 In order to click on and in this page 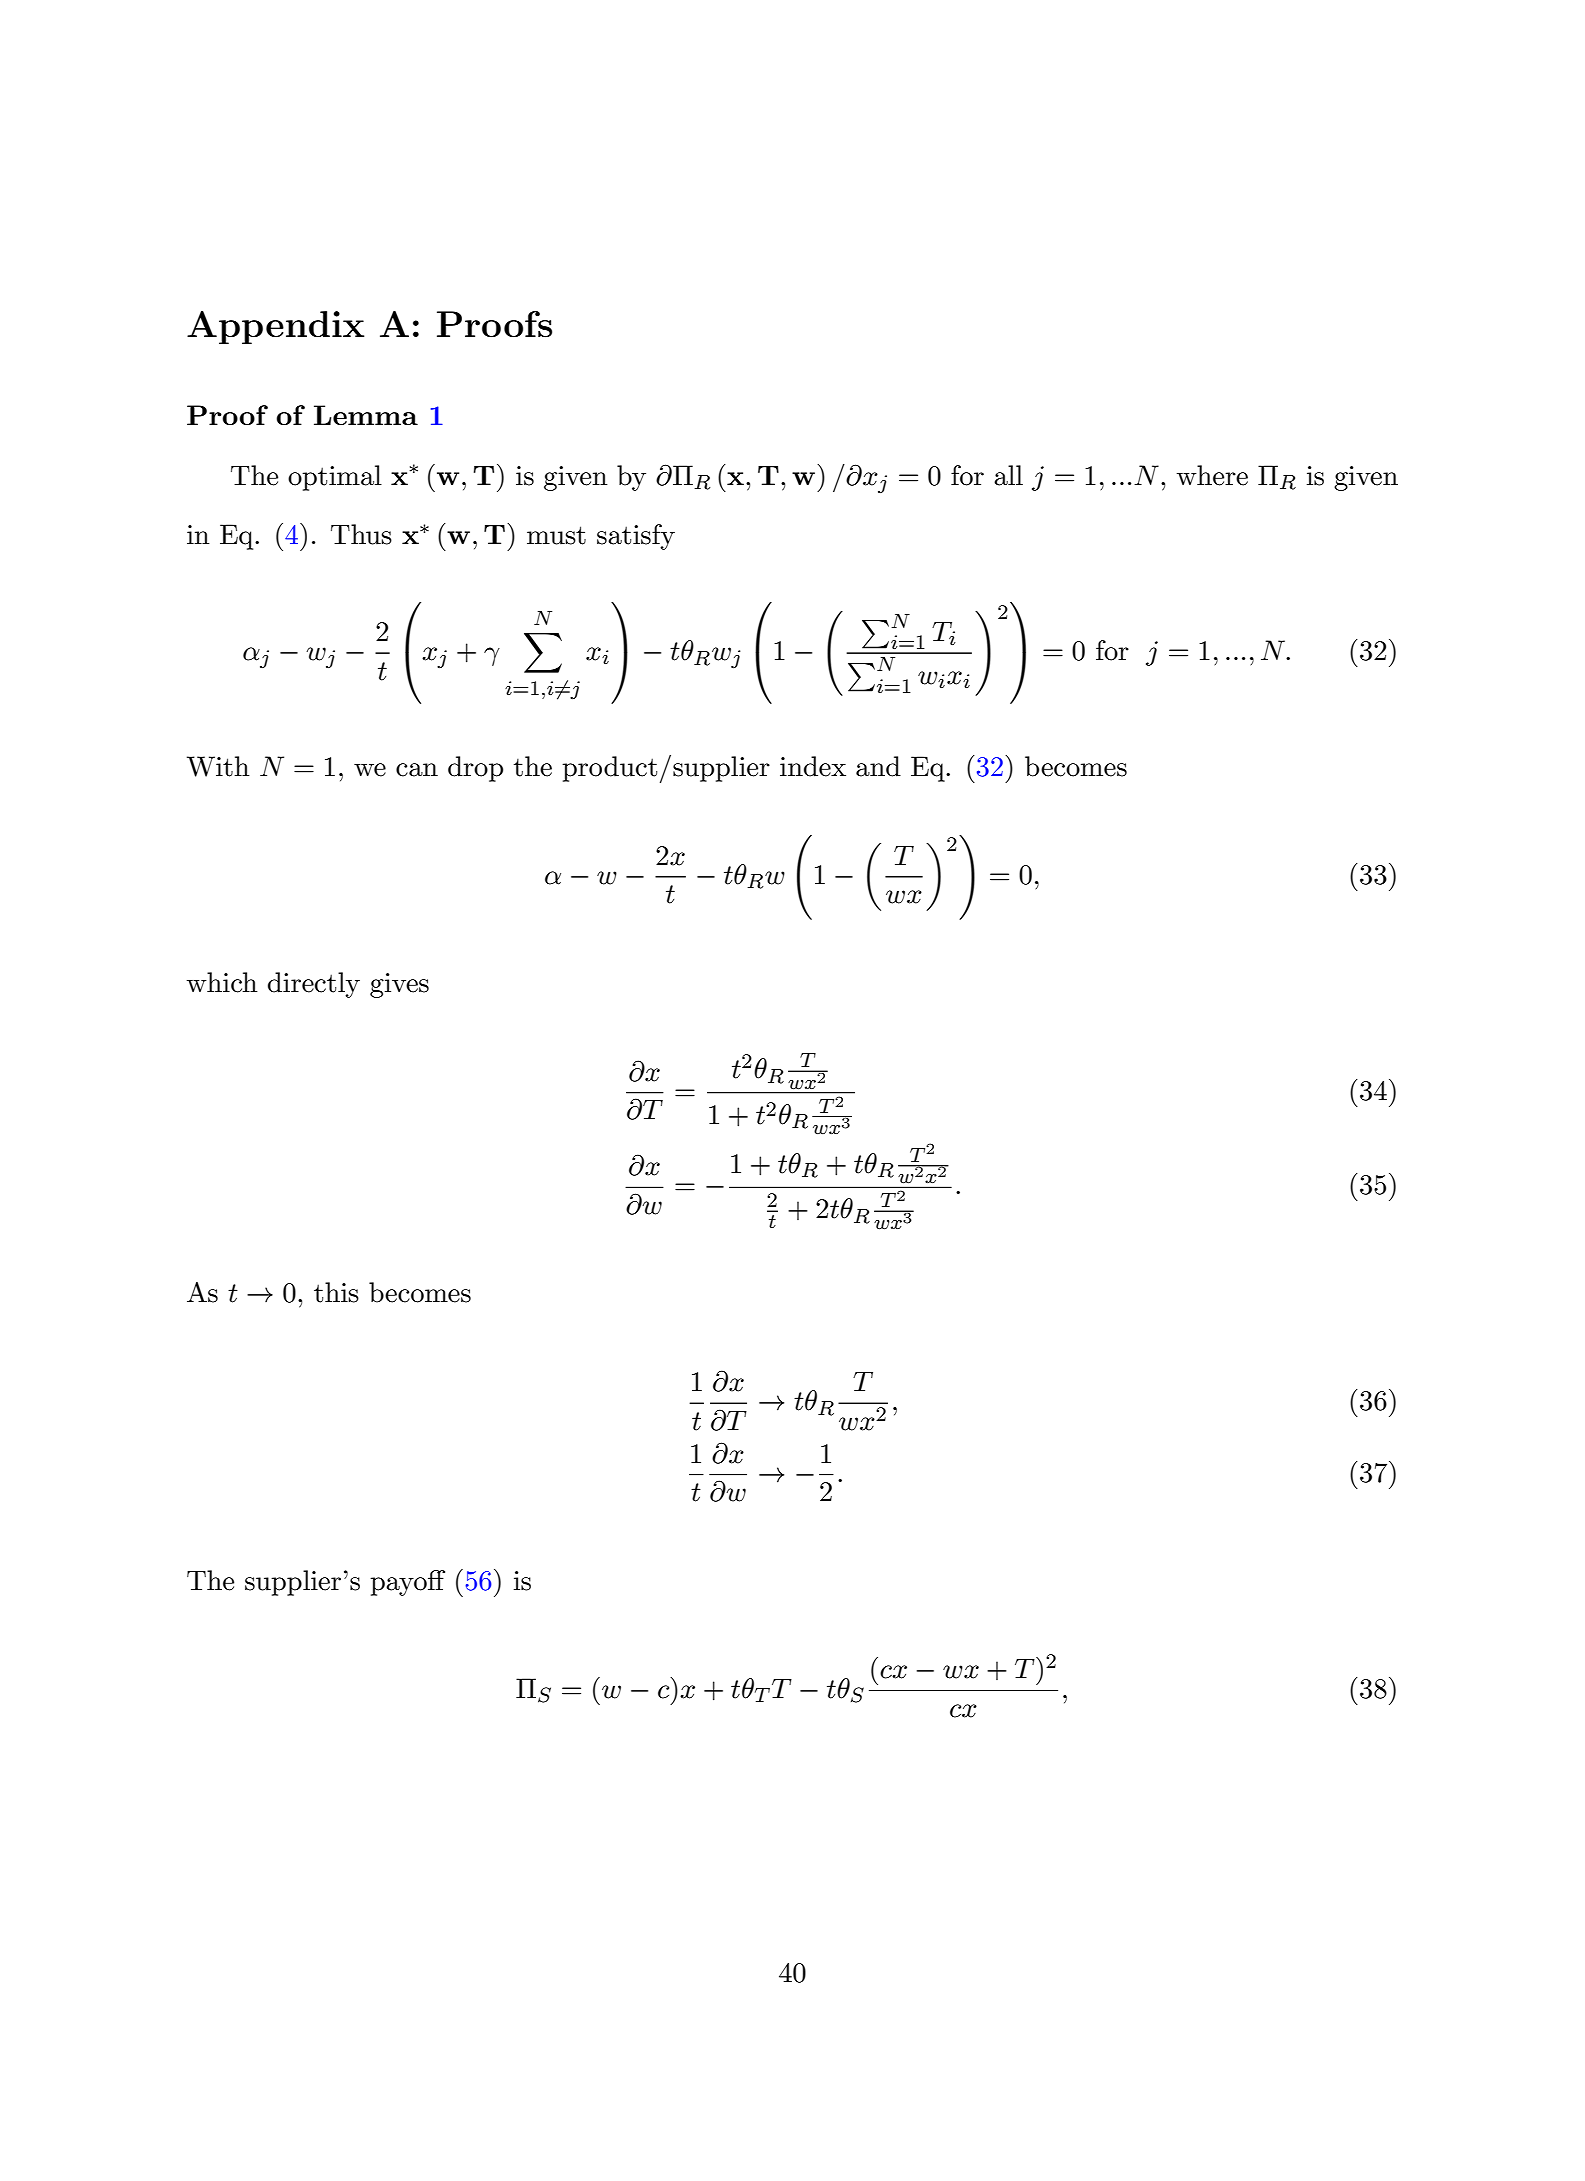, I will do `click(878, 766)`.
